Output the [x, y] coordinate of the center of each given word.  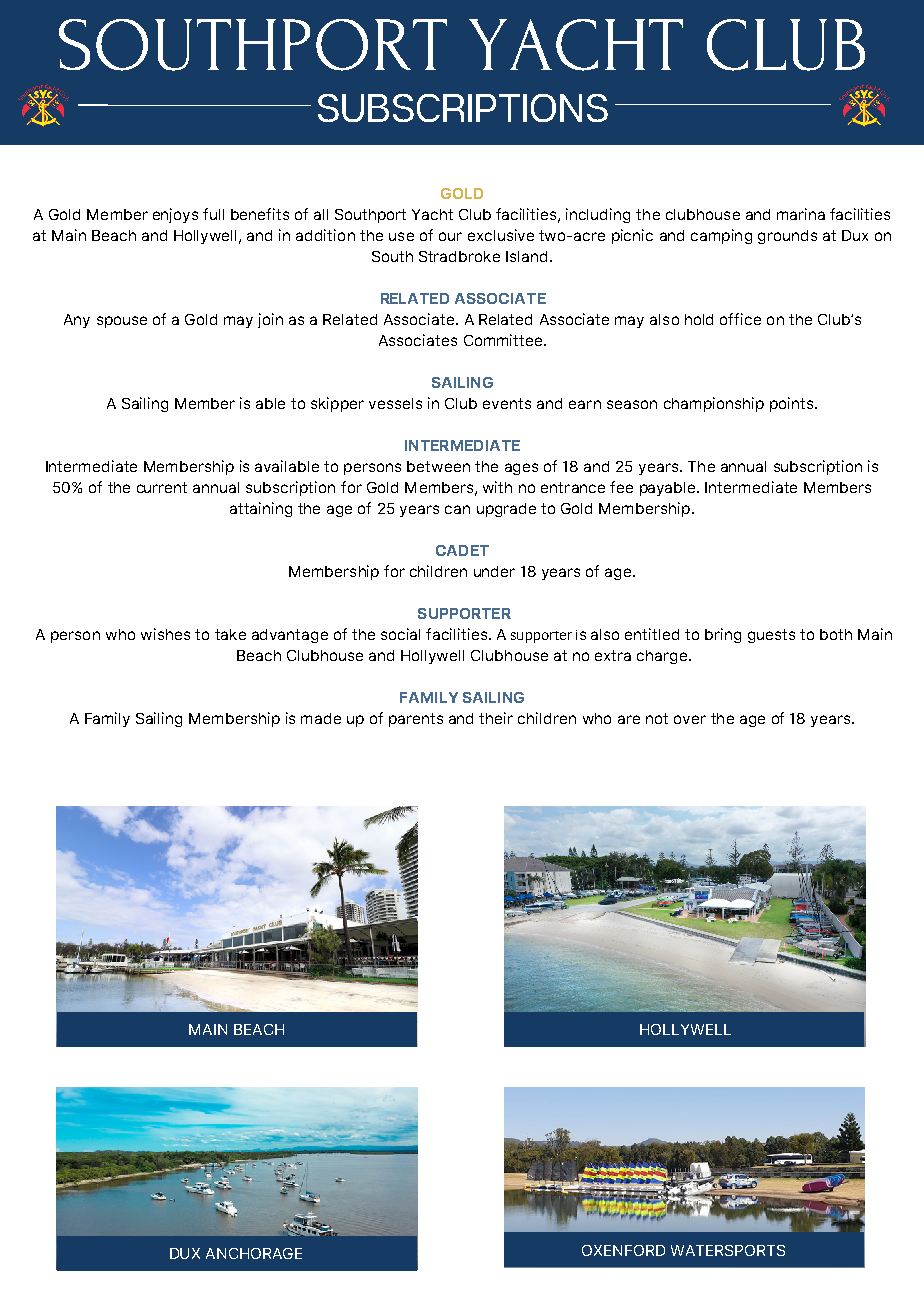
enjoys [175, 215]
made [321, 718]
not [657, 718]
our [450, 236]
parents [416, 720]
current [162, 487]
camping [721, 236]
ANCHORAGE [254, 1253]
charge [662, 657]
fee [621, 487]
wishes [165, 634]
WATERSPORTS [728, 1250]
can [457, 509]
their [496, 718]
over [690, 719]
